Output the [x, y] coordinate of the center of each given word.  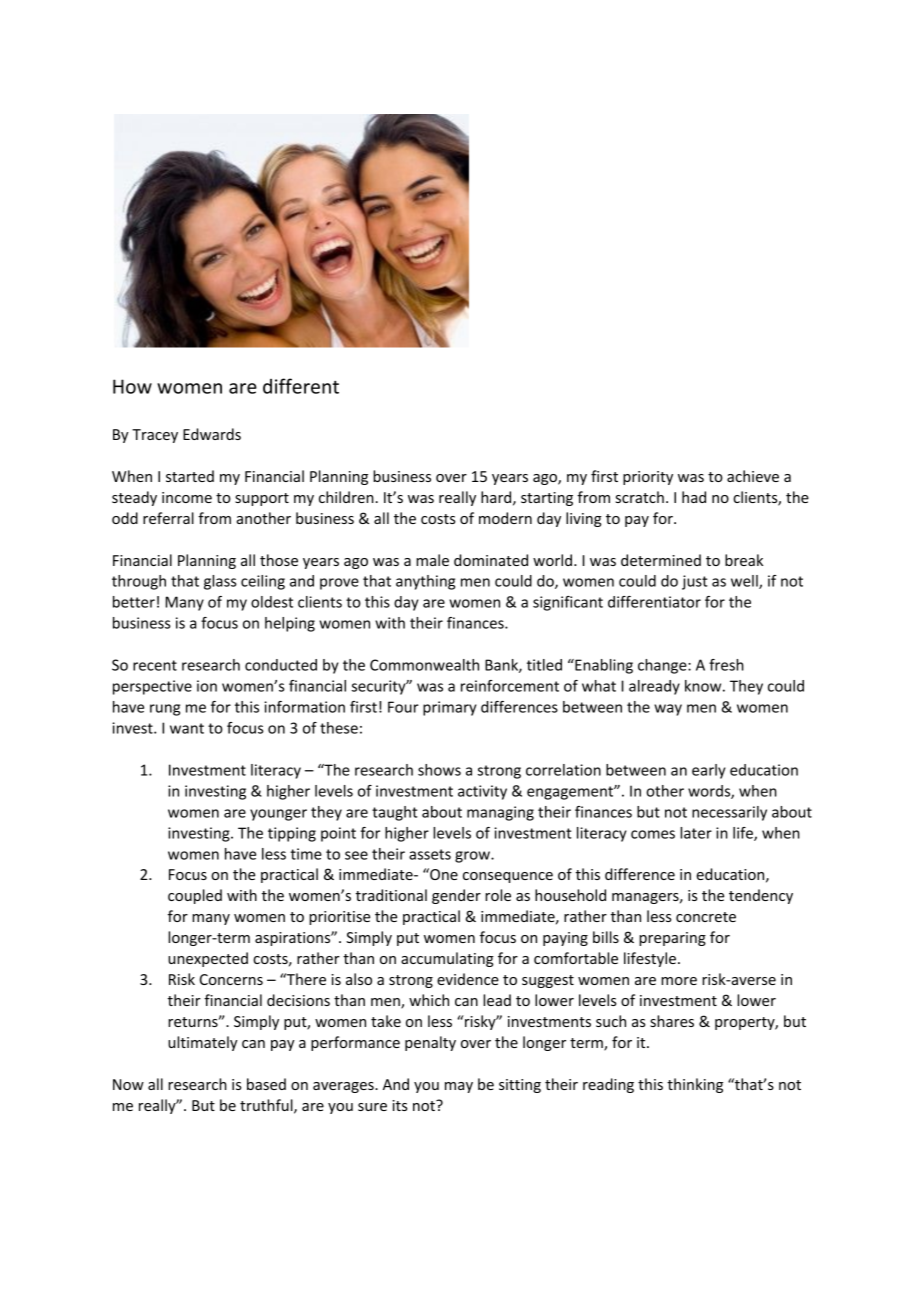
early [709, 771]
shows [439, 770]
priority [648, 478]
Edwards [212, 434]
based [266, 1084]
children [346, 497]
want [187, 728]
